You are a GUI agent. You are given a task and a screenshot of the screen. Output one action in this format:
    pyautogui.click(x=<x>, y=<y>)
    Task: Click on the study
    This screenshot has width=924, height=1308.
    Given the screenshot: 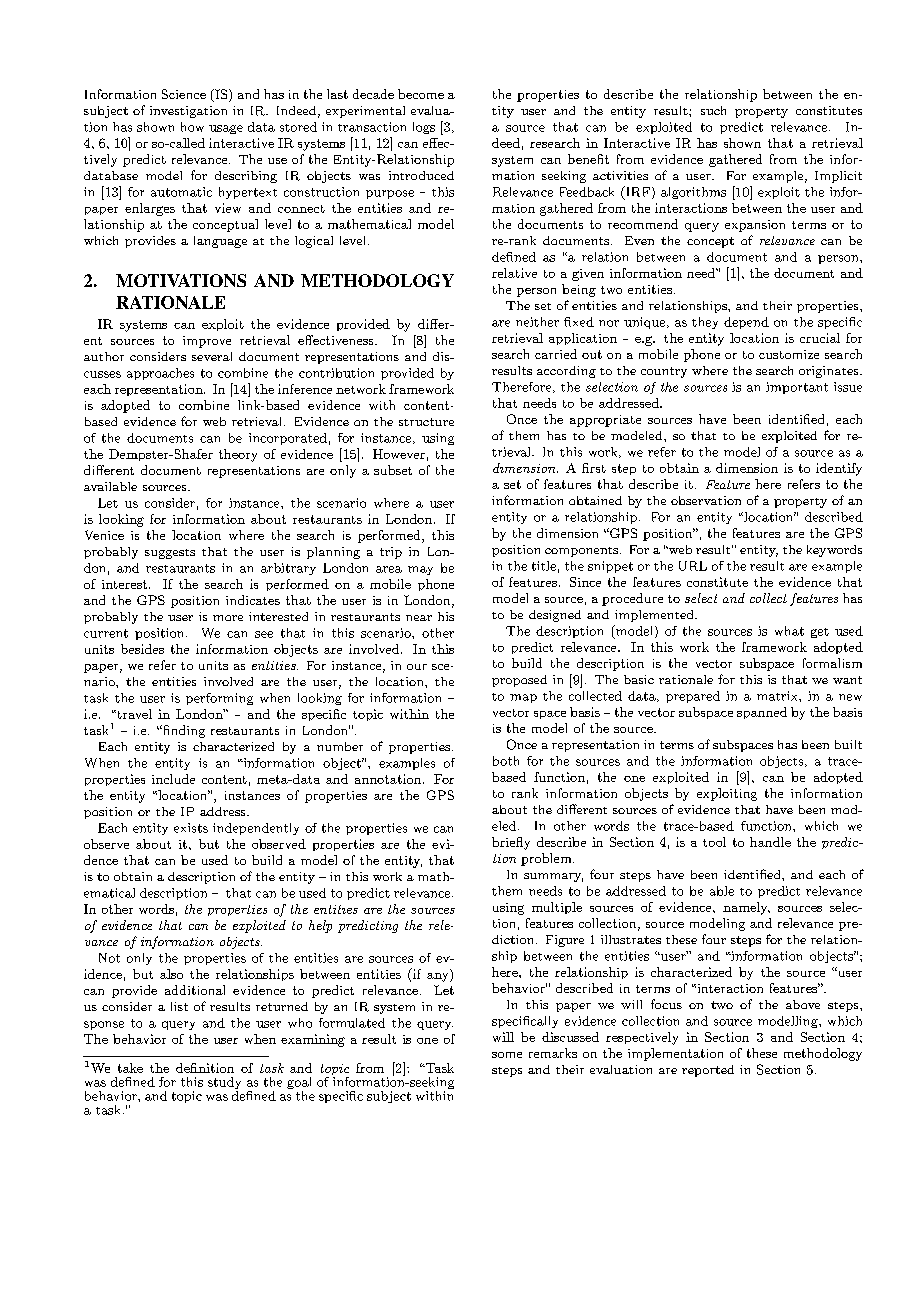 What is the action you would take?
    pyautogui.click(x=224, y=1084)
